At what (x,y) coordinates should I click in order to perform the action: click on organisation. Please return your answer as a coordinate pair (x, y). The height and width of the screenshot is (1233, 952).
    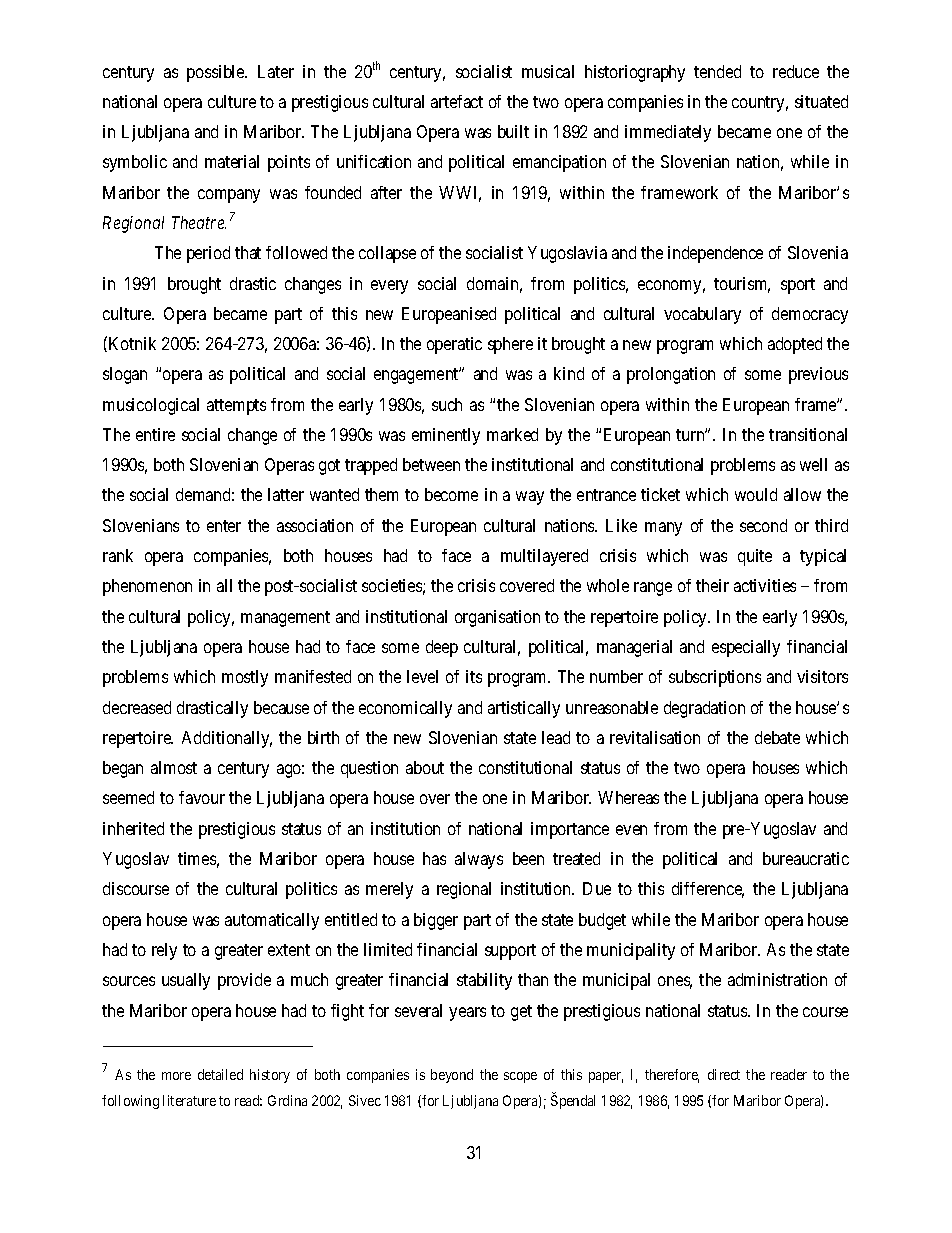
    Looking at the image, I should click on (497, 618).
